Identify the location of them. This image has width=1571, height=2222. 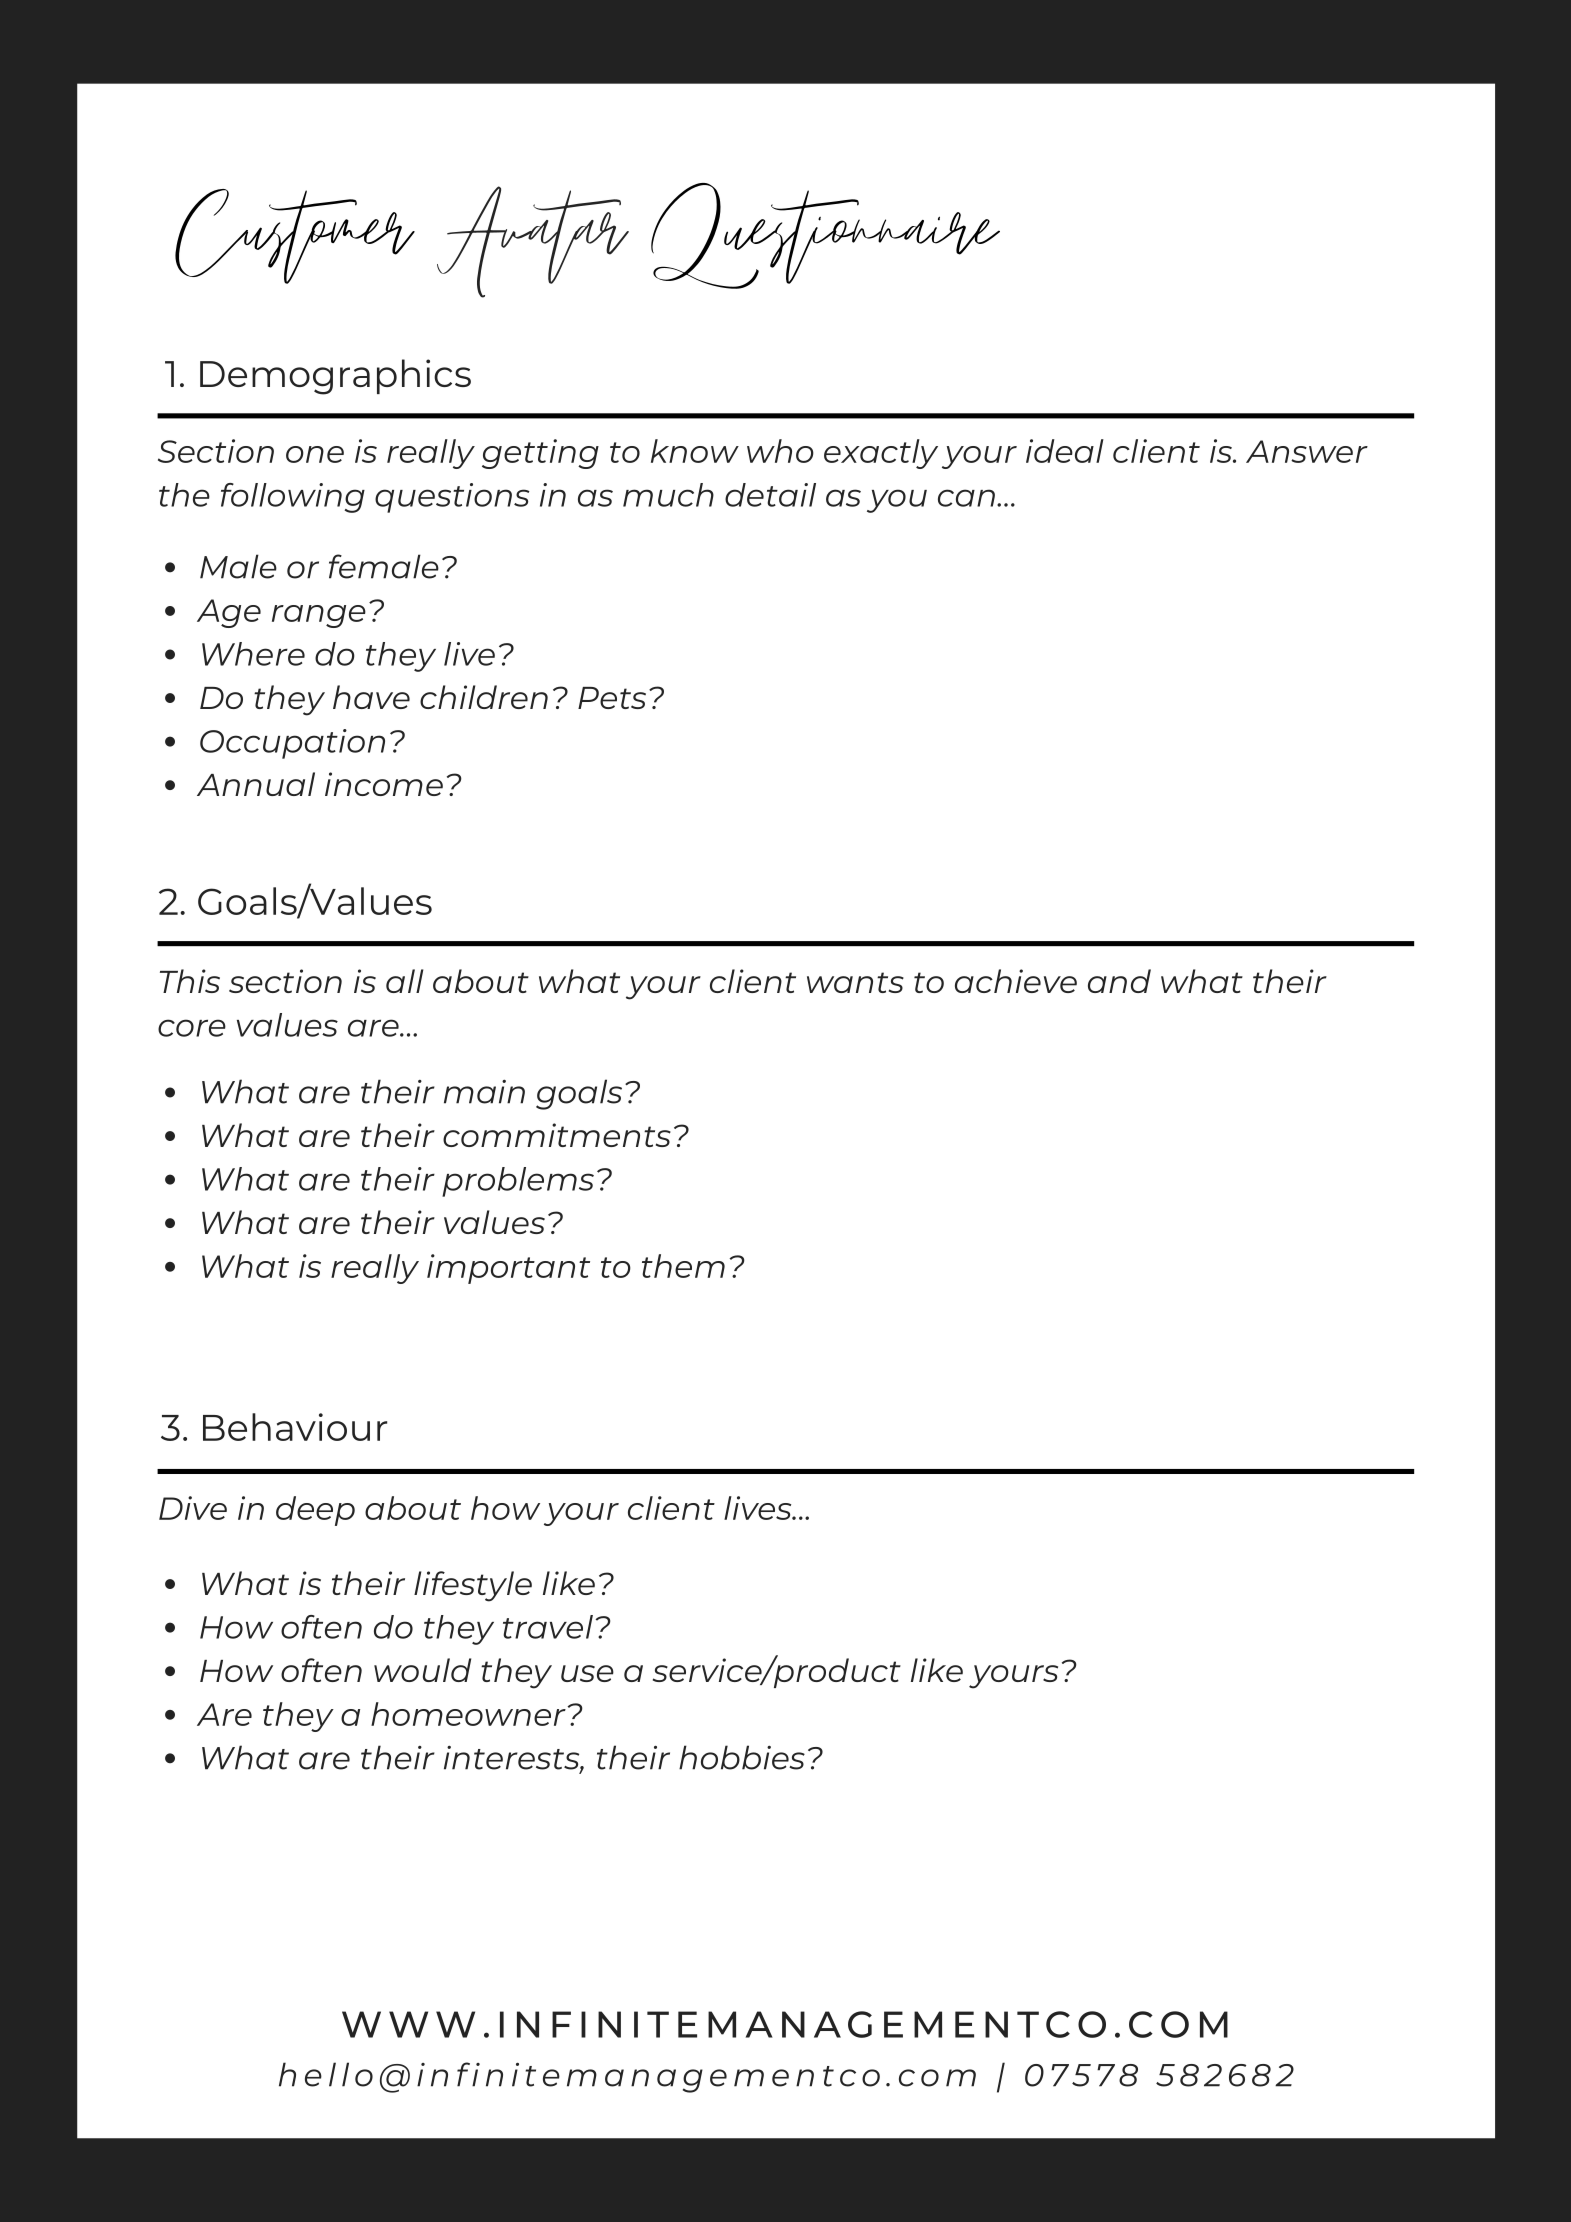
(683, 1266).
